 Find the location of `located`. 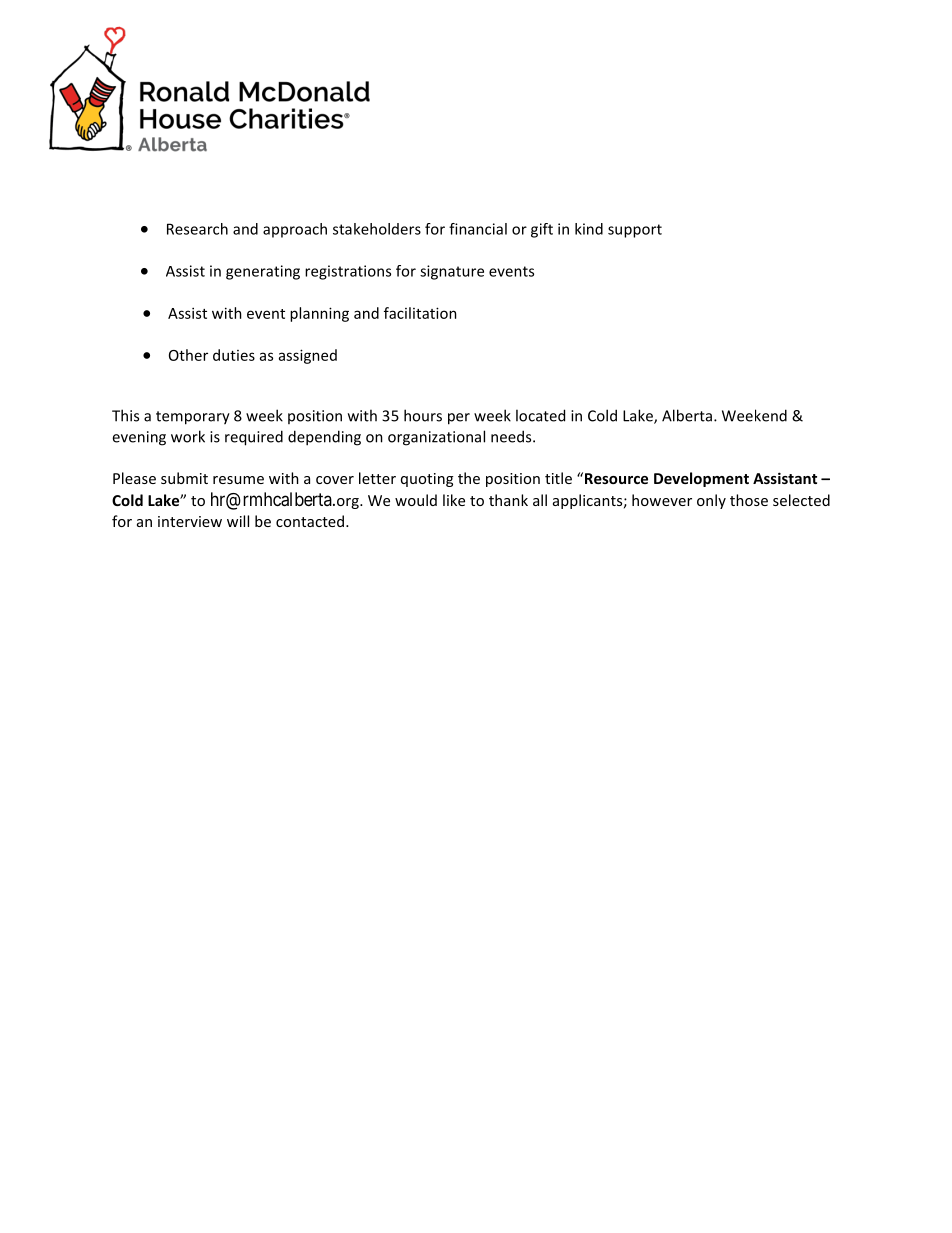

located is located at coordinates (540, 415).
